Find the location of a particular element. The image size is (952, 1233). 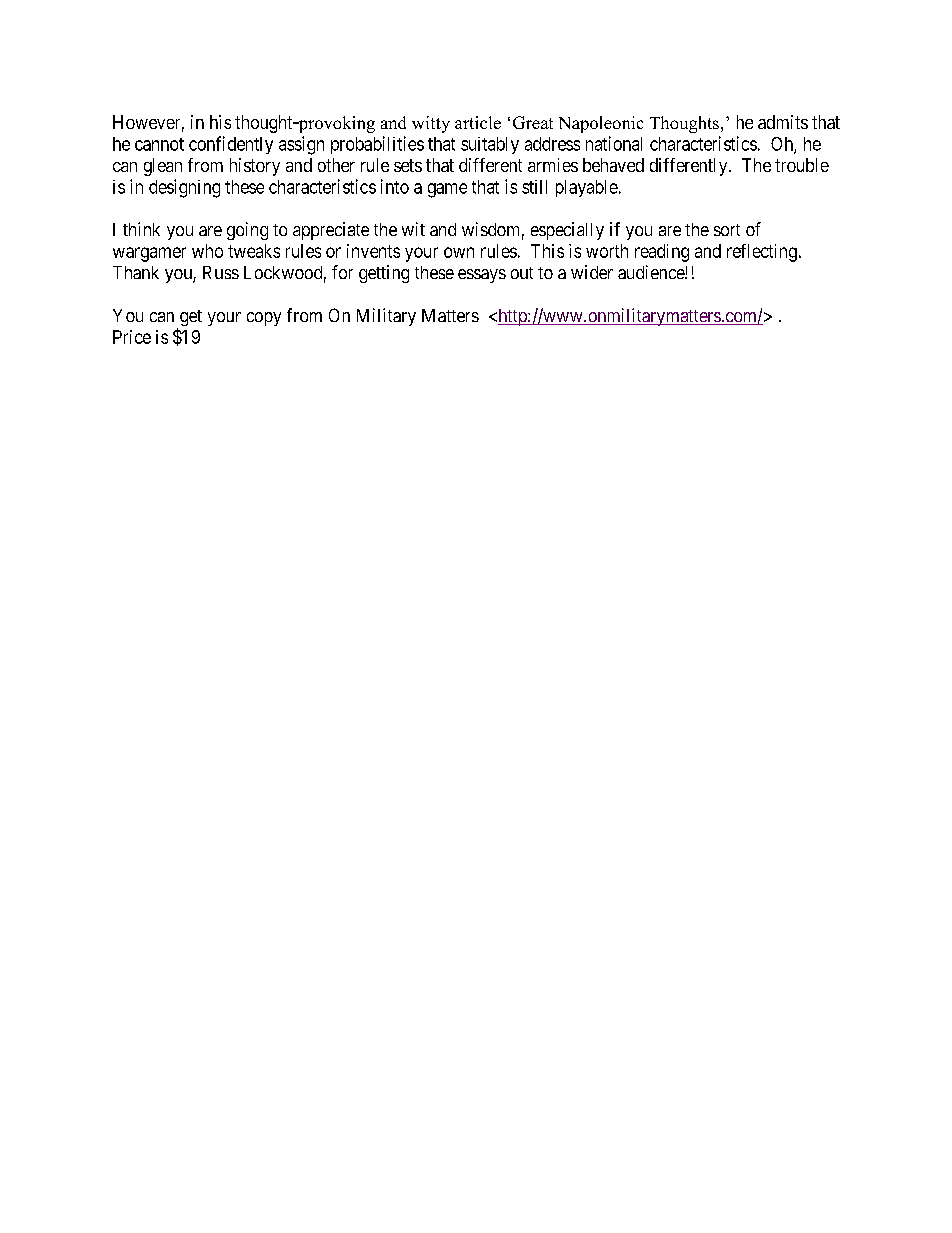

still is located at coordinates (534, 187).
